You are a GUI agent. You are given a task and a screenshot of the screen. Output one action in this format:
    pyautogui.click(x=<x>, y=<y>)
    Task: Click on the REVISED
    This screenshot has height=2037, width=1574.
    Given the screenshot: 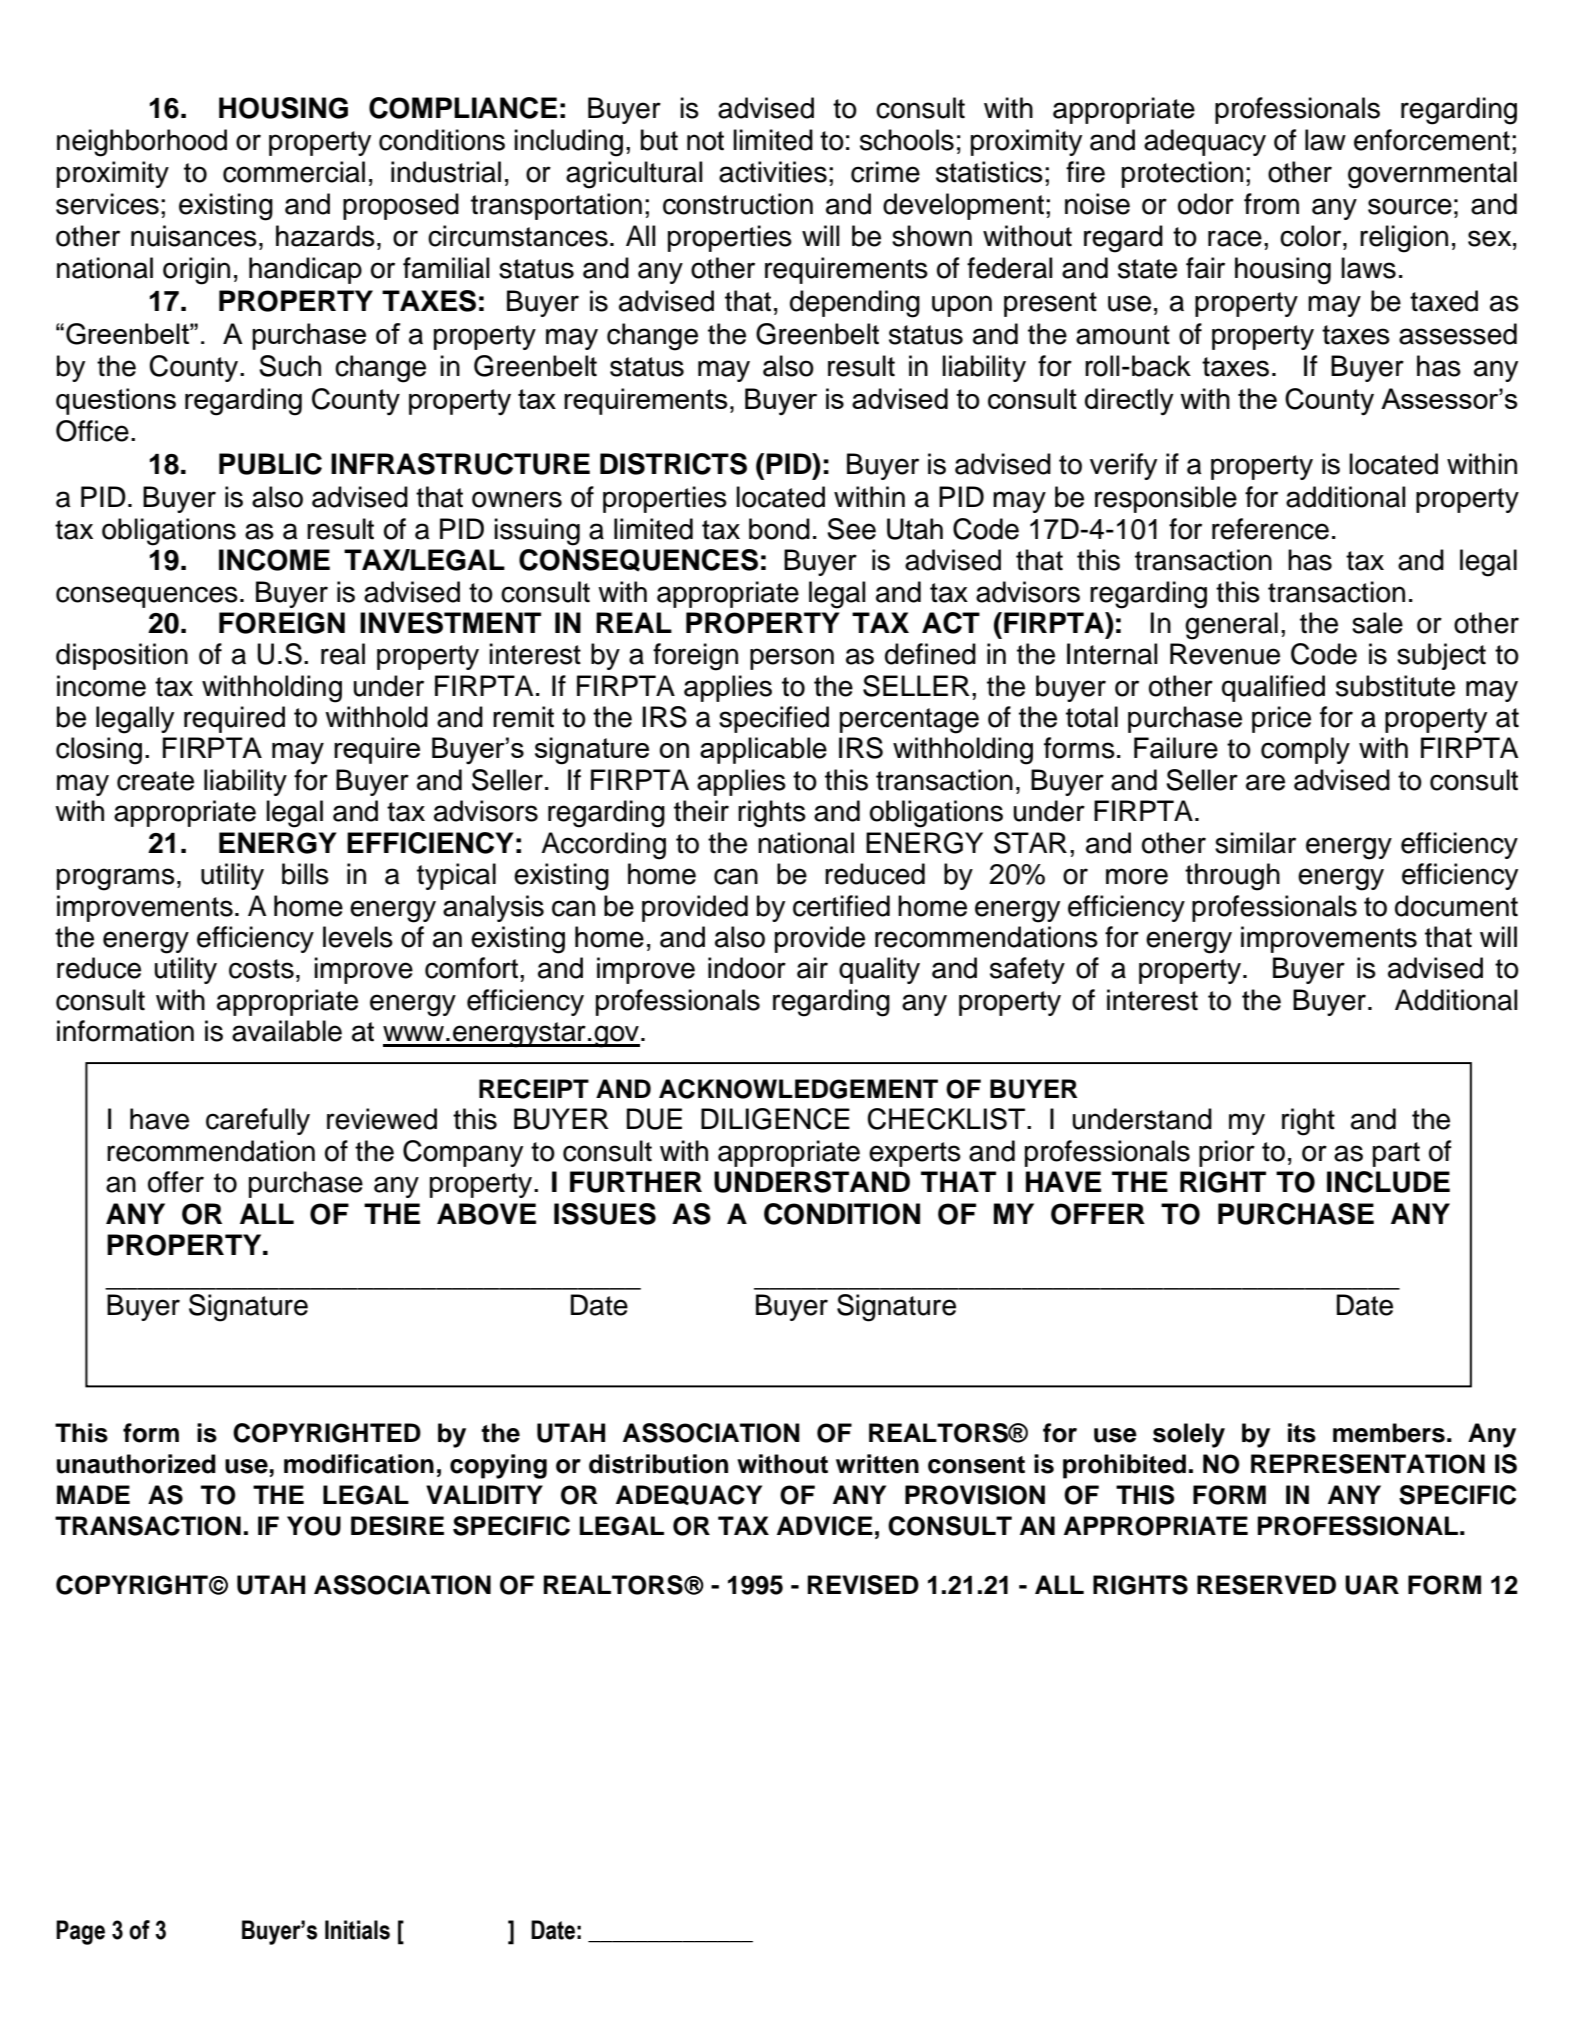 What is the action you would take?
    pyautogui.click(x=863, y=1585)
